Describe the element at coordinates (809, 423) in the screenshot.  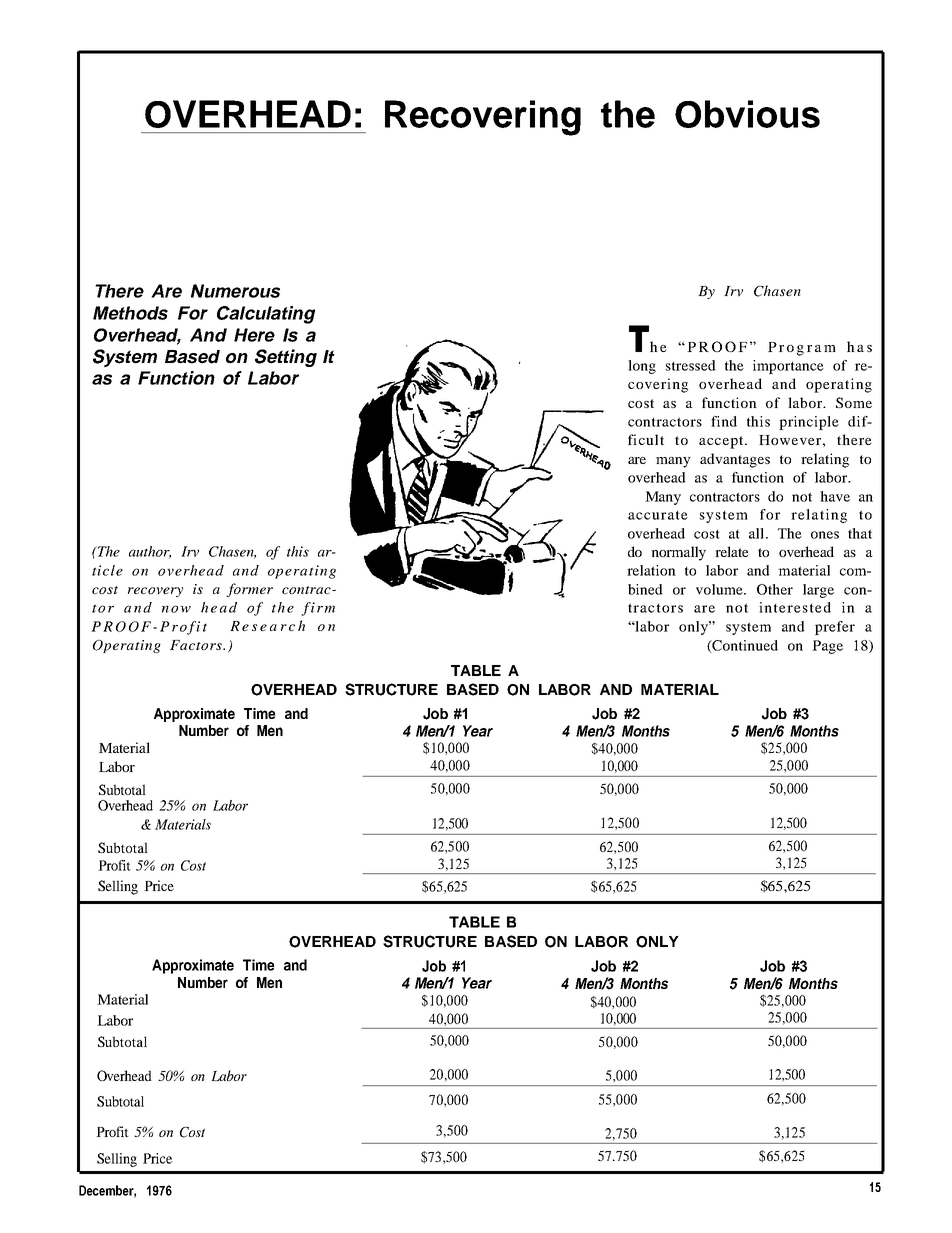
I see `principle` at that location.
